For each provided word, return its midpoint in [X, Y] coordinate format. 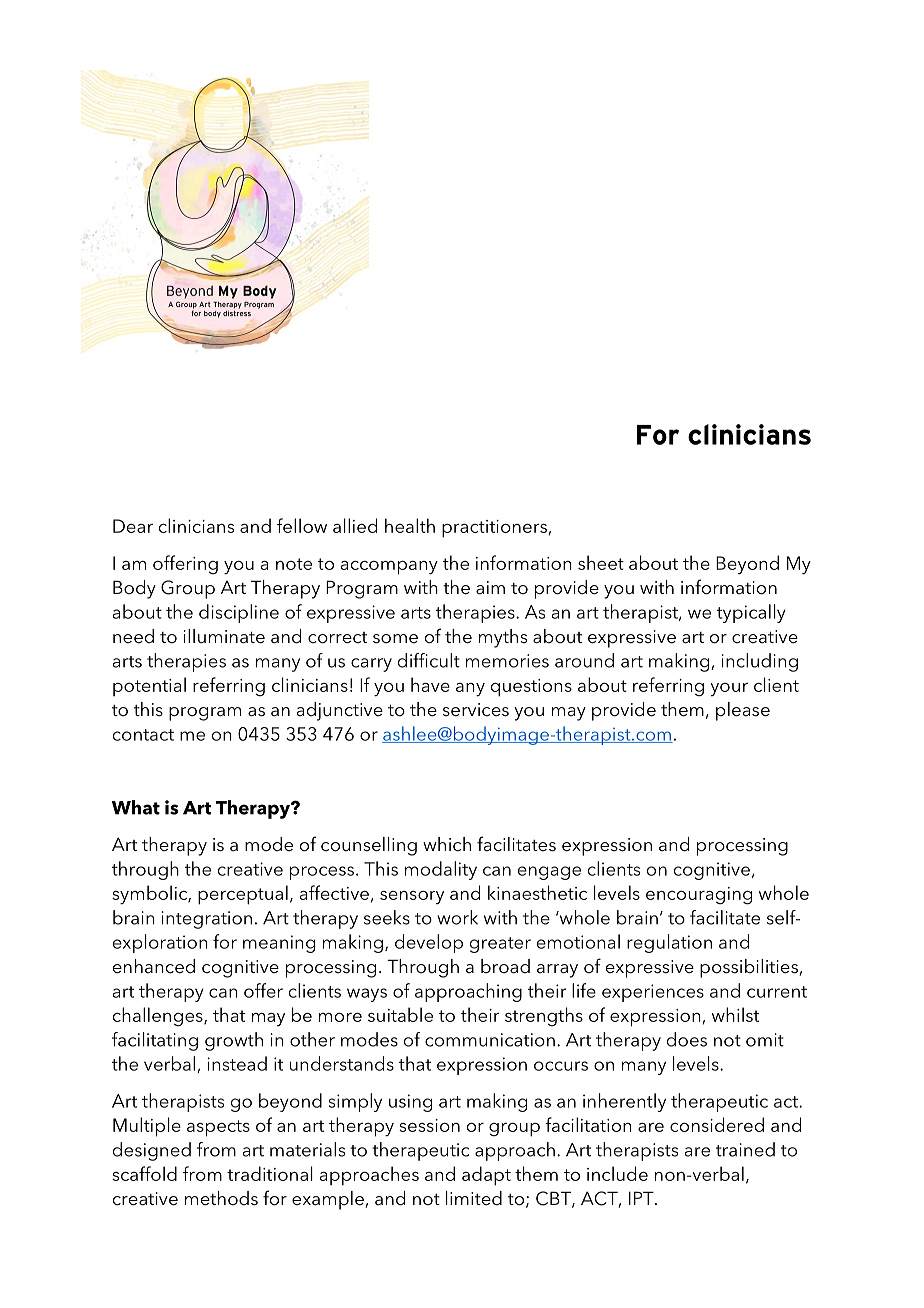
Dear [133, 526]
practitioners [494, 529]
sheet [601, 562]
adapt [486, 1176]
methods [221, 1198]
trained [745, 1149]
